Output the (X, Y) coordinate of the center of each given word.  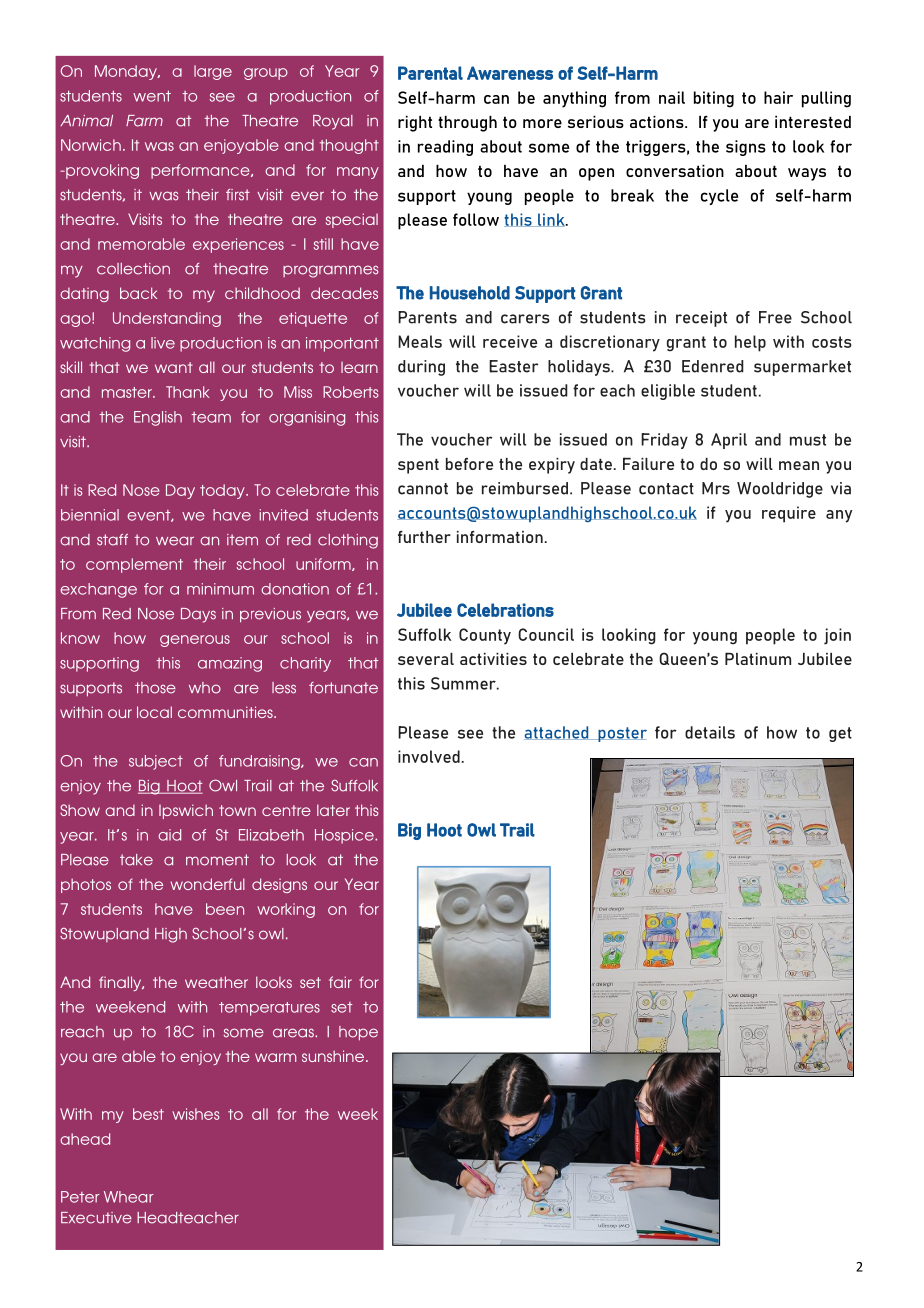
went (152, 96)
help (750, 343)
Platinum (758, 658)
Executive (96, 1218)
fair (340, 982)
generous (195, 641)
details (710, 732)
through (467, 124)
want (174, 367)
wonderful (207, 884)
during (421, 368)
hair (778, 97)
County (485, 636)
